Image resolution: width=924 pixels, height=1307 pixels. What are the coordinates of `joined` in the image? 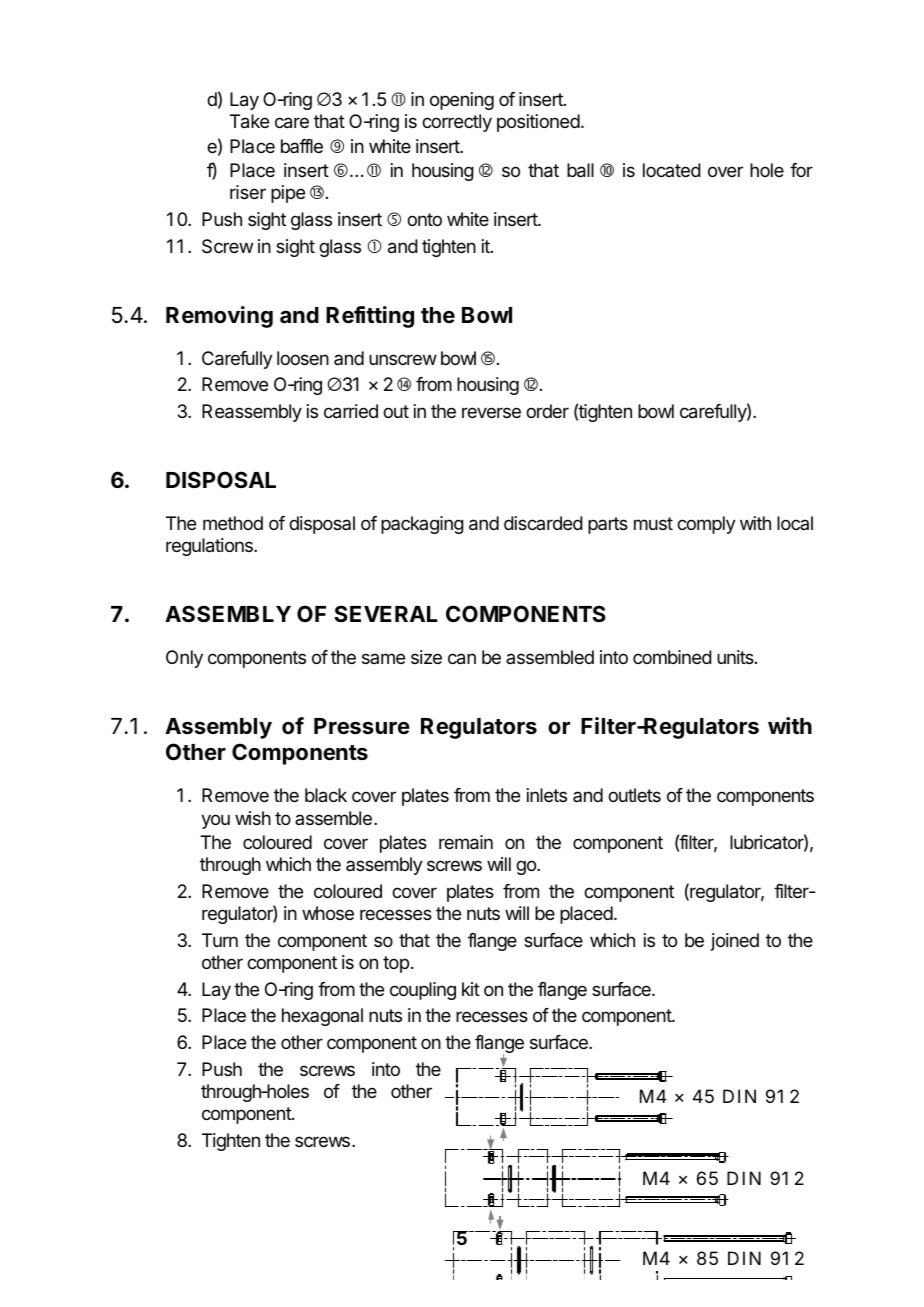 It's located at (735, 942).
